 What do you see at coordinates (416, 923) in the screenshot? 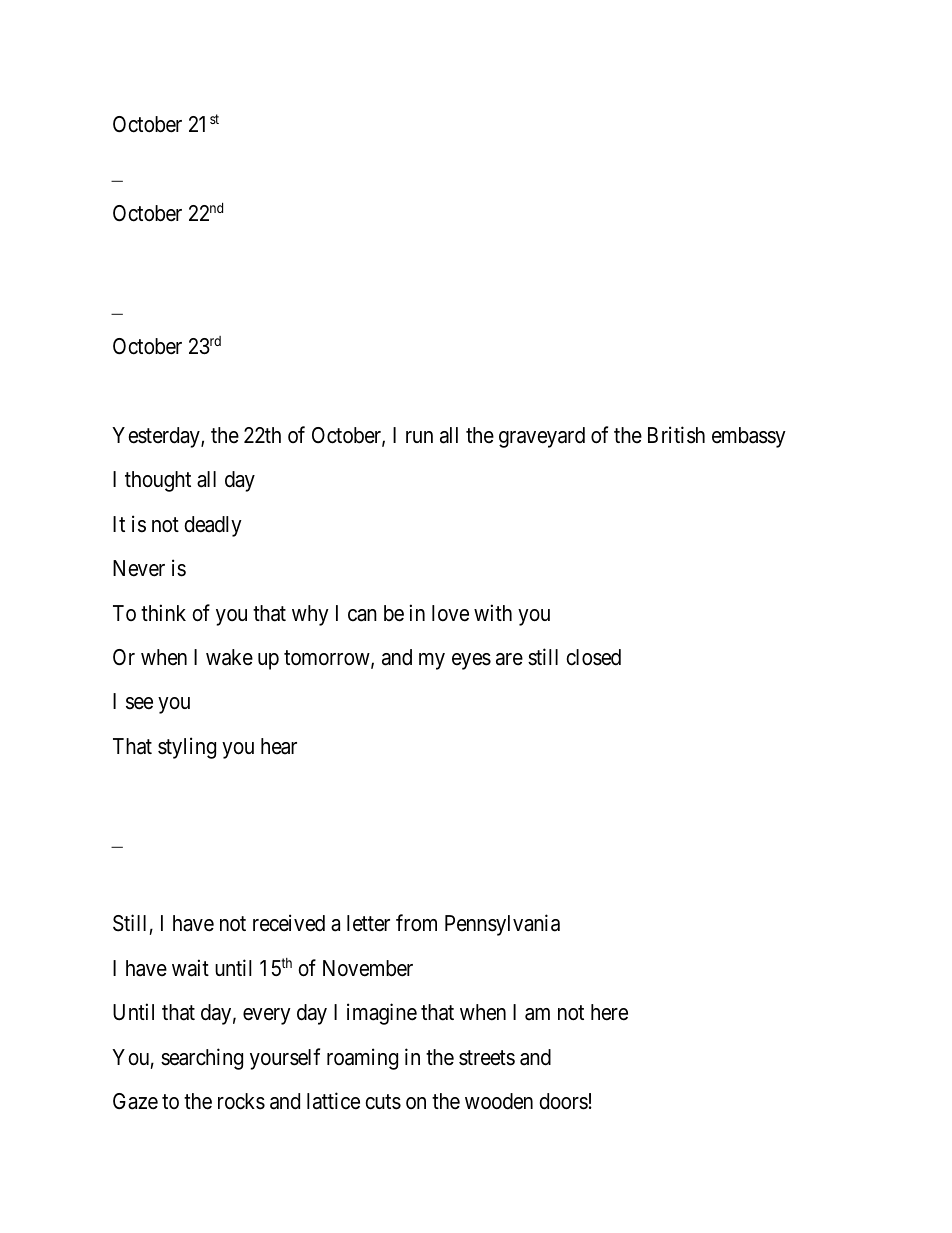
I see `from` at bounding box center [416, 923].
